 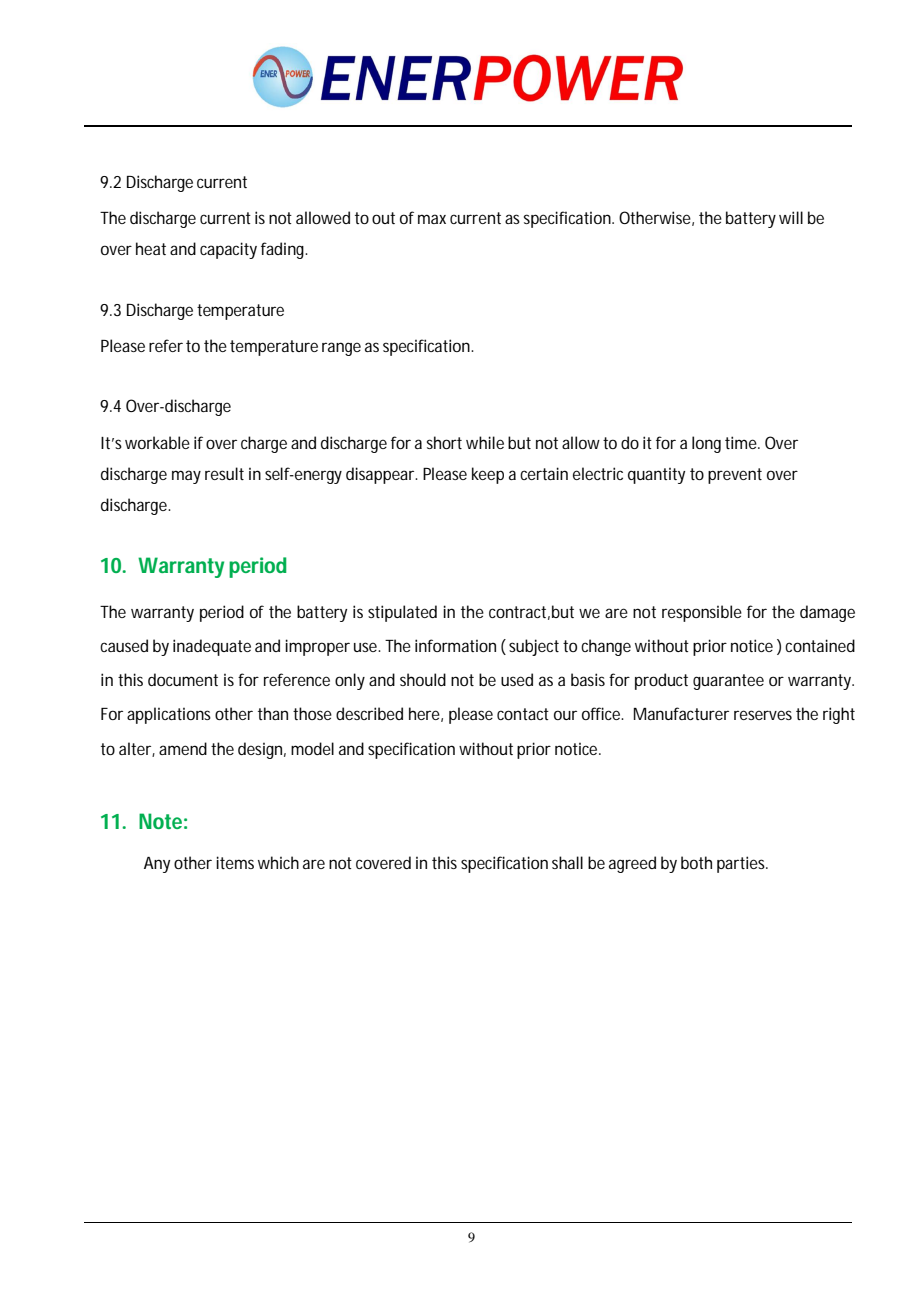 I want to click on information, so click(x=455, y=645).
